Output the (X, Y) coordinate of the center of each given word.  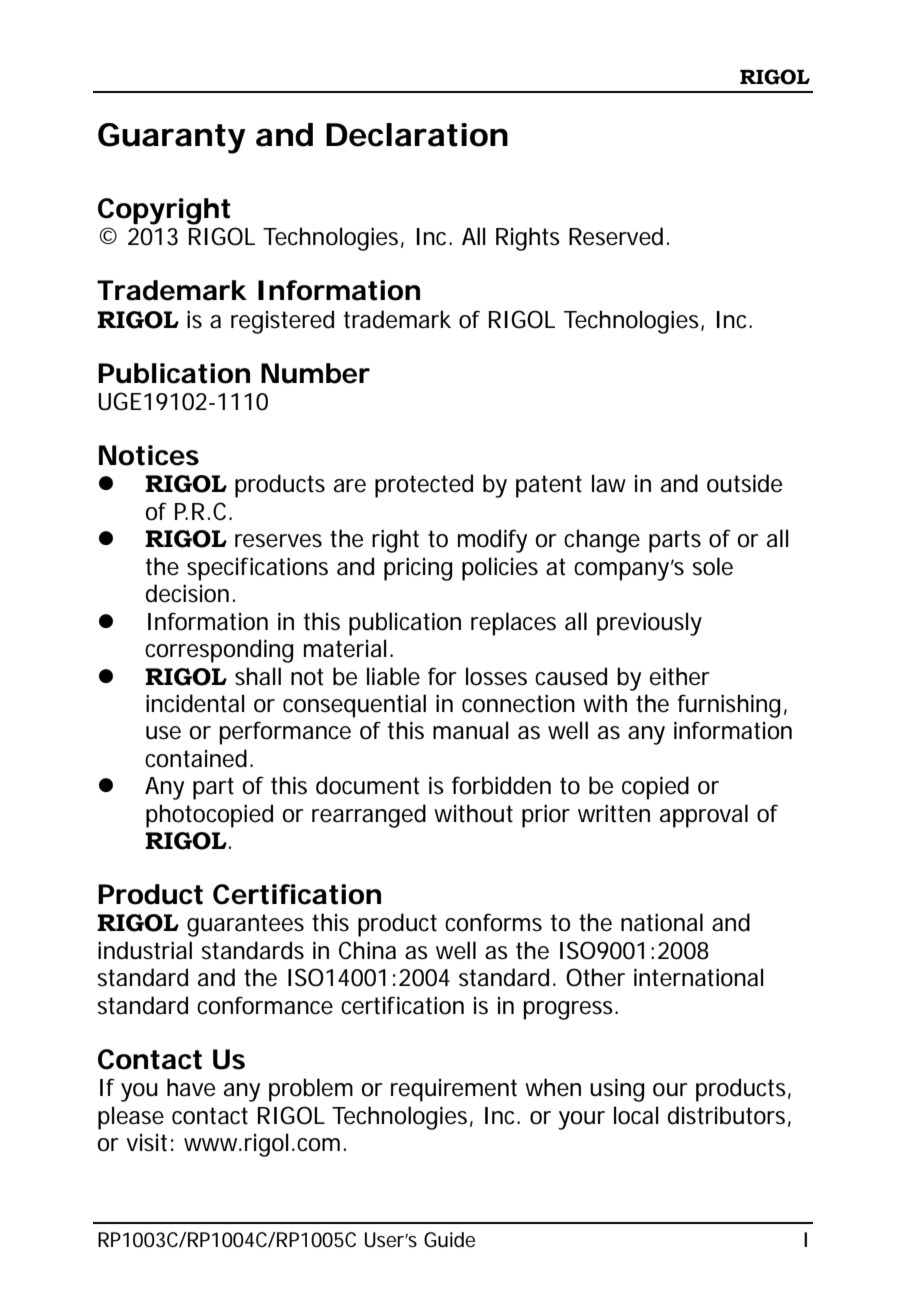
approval (704, 816)
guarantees (245, 925)
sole (713, 566)
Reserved (616, 236)
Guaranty (171, 138)
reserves (278, 541)
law (609, 483)
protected (424, 486)
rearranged (369, 816)
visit (146, 1143)
